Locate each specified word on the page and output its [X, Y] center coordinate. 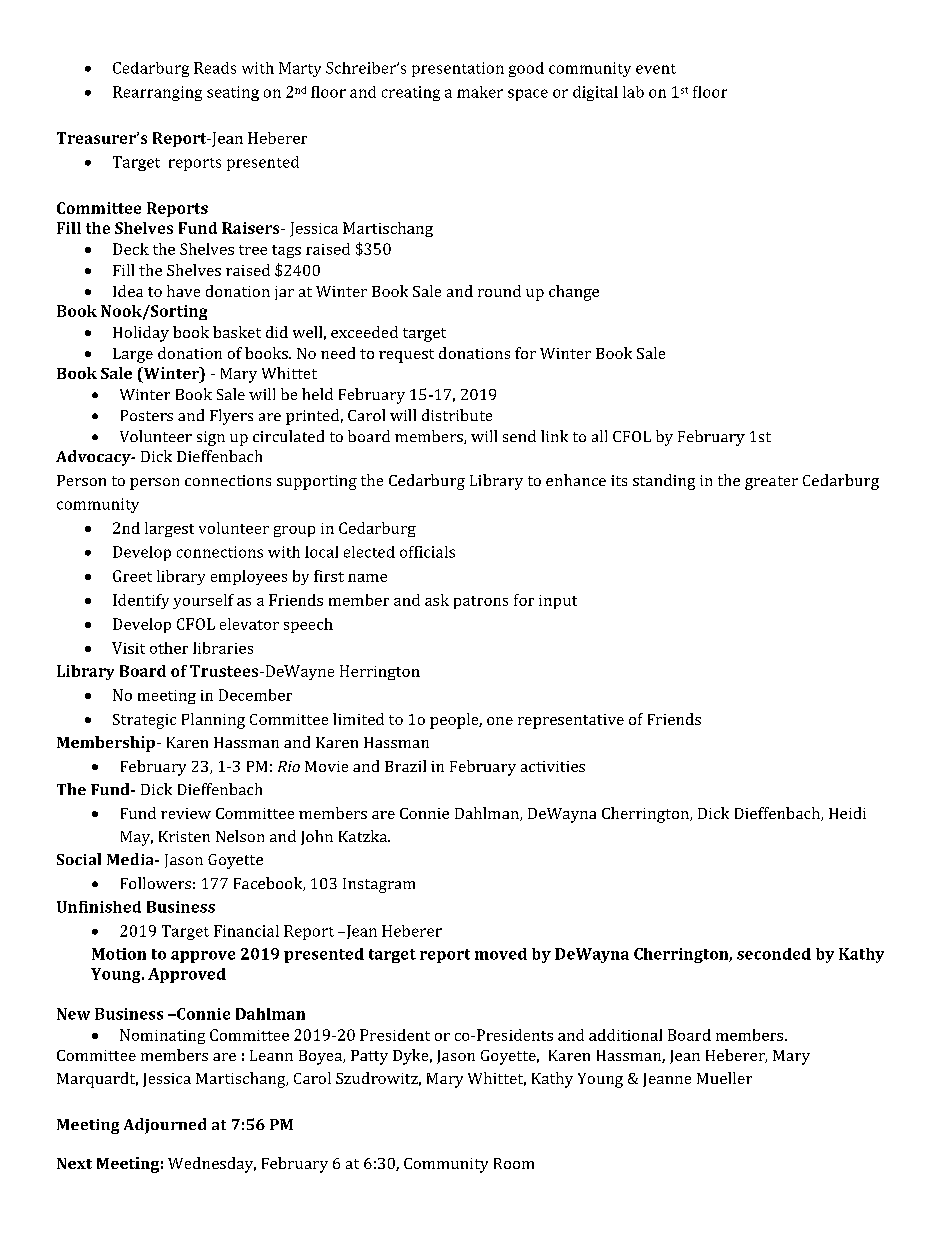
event [656, 69]
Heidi [847, 813]
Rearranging [157, 93]
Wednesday [212, 1165]
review [186, 813]
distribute [457, 415]
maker [480, 92]
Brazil [405, 766]
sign [211, 438]
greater [771, 483]
